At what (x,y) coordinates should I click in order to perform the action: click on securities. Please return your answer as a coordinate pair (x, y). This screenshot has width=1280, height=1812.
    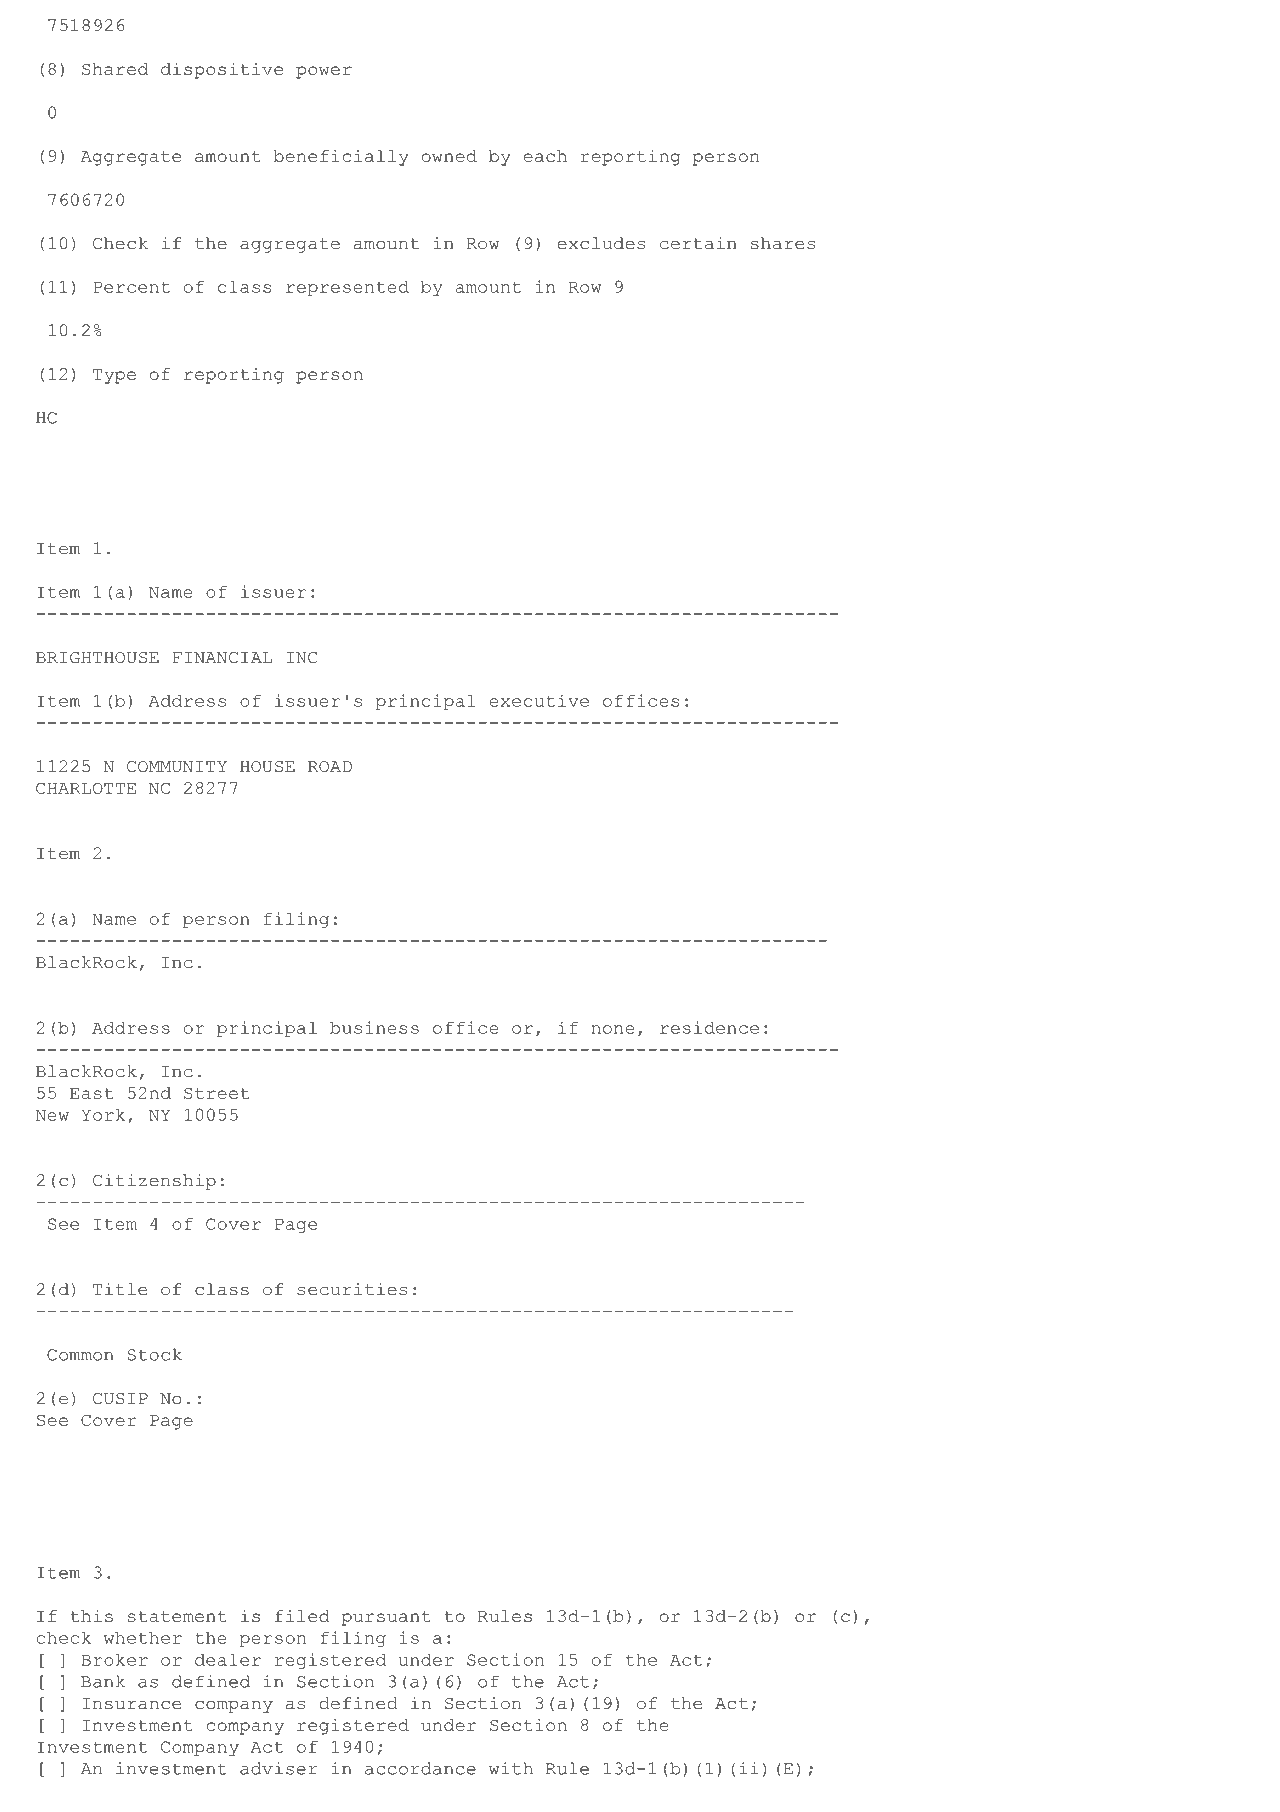
    Looking at the image, I should click on (352, 1289).
